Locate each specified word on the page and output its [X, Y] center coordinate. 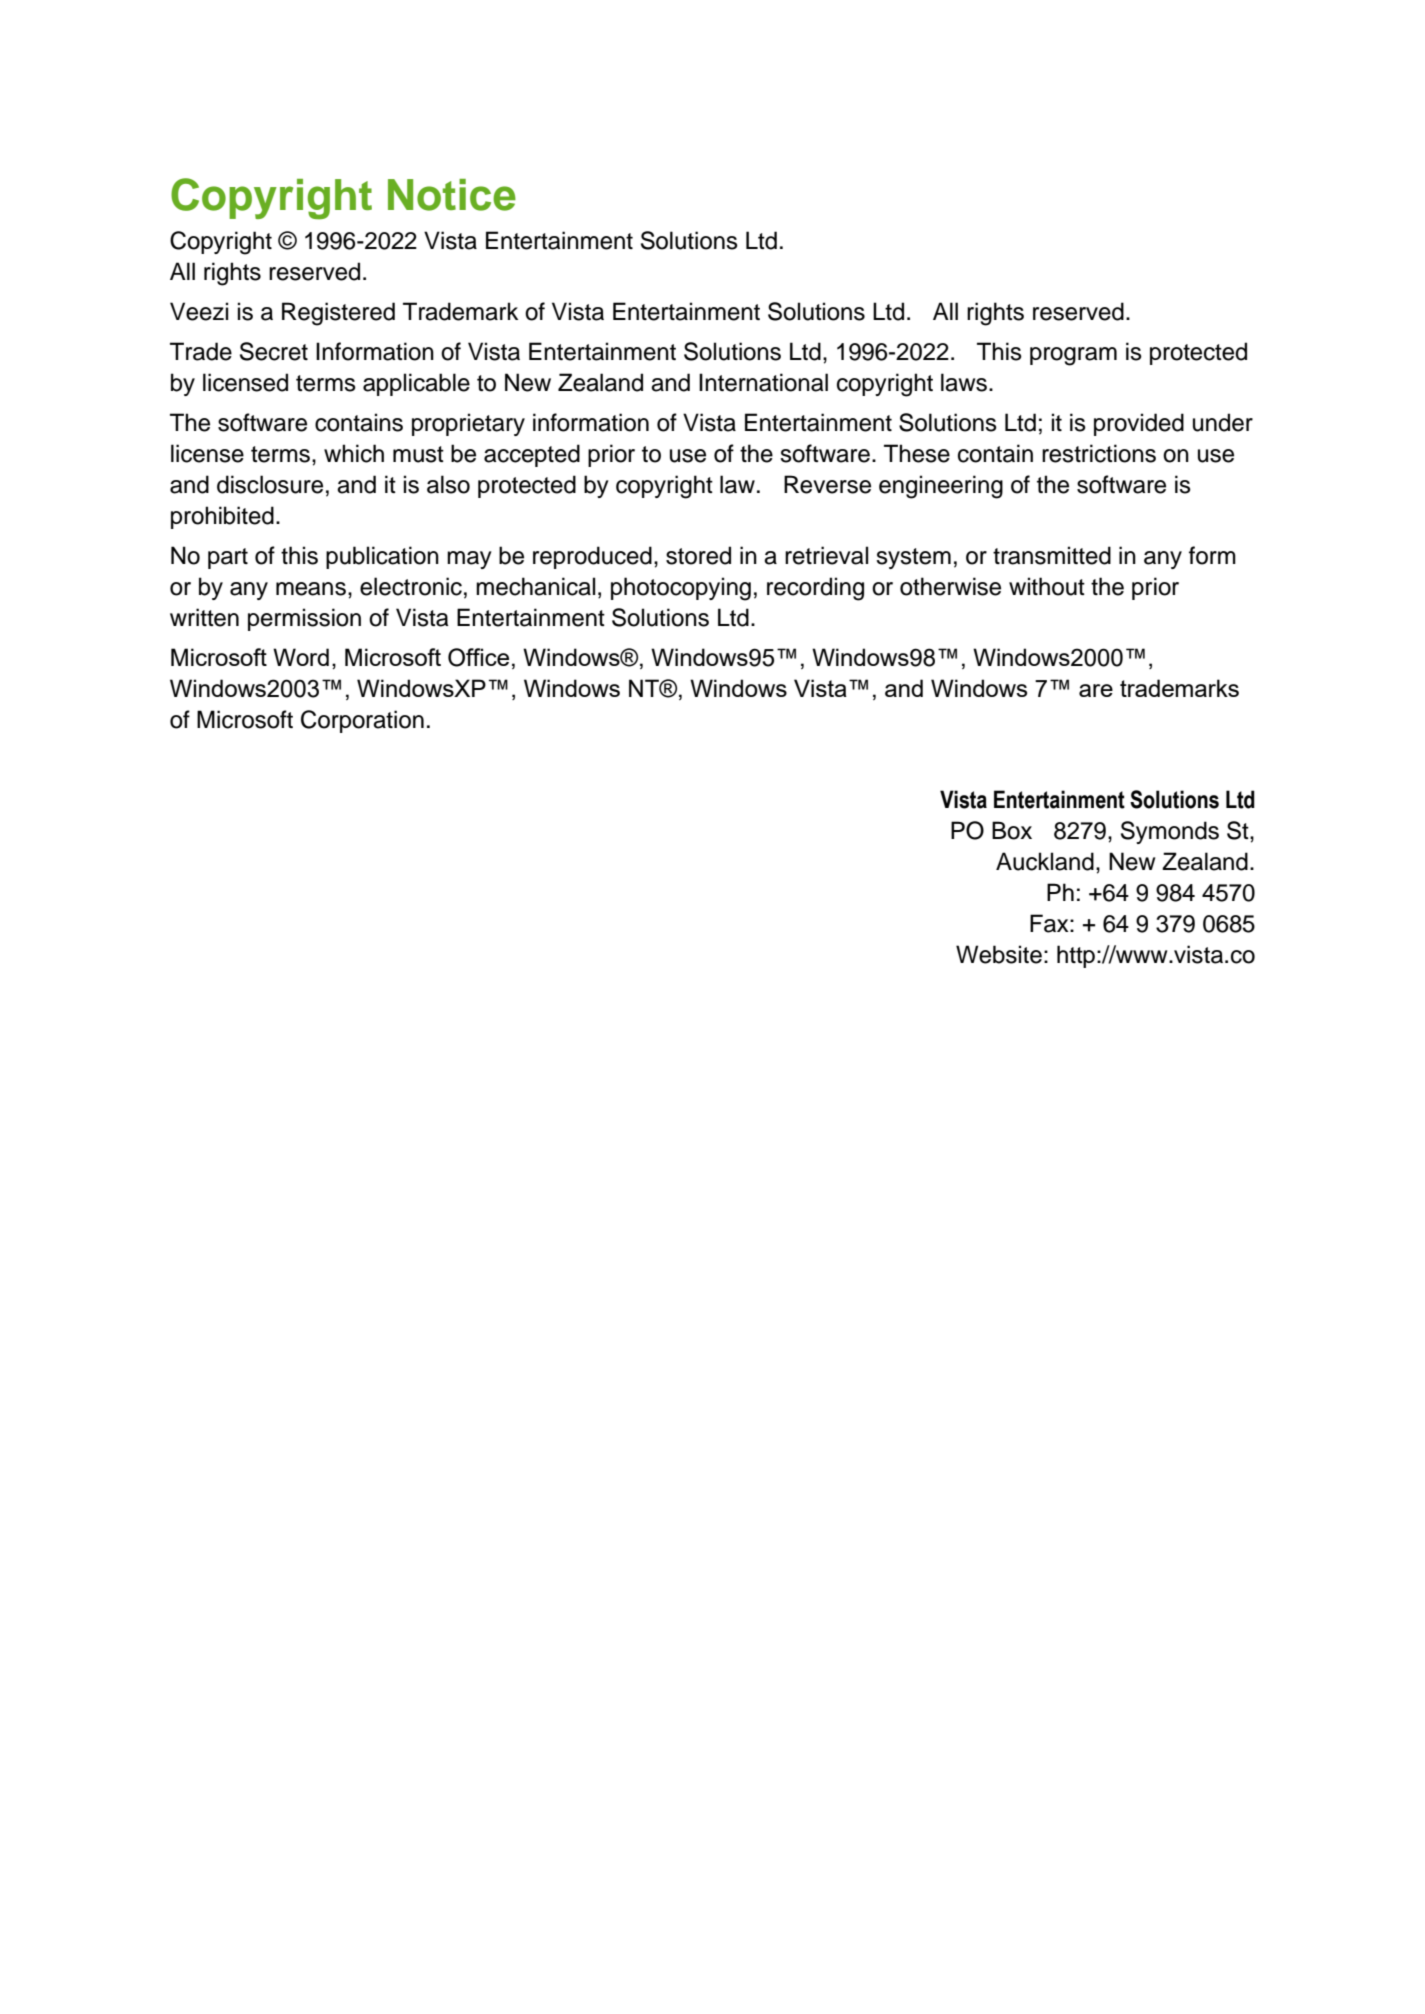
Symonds [1170, 832]
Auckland [1045, 861]
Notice [452, 195]
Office [478, 657]
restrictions [1099, 453]
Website [999, 954]
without [1047, 586]
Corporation [362, 721]
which [354, 453]
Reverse [827, 484]
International [763, 382]
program [1073, 356]
